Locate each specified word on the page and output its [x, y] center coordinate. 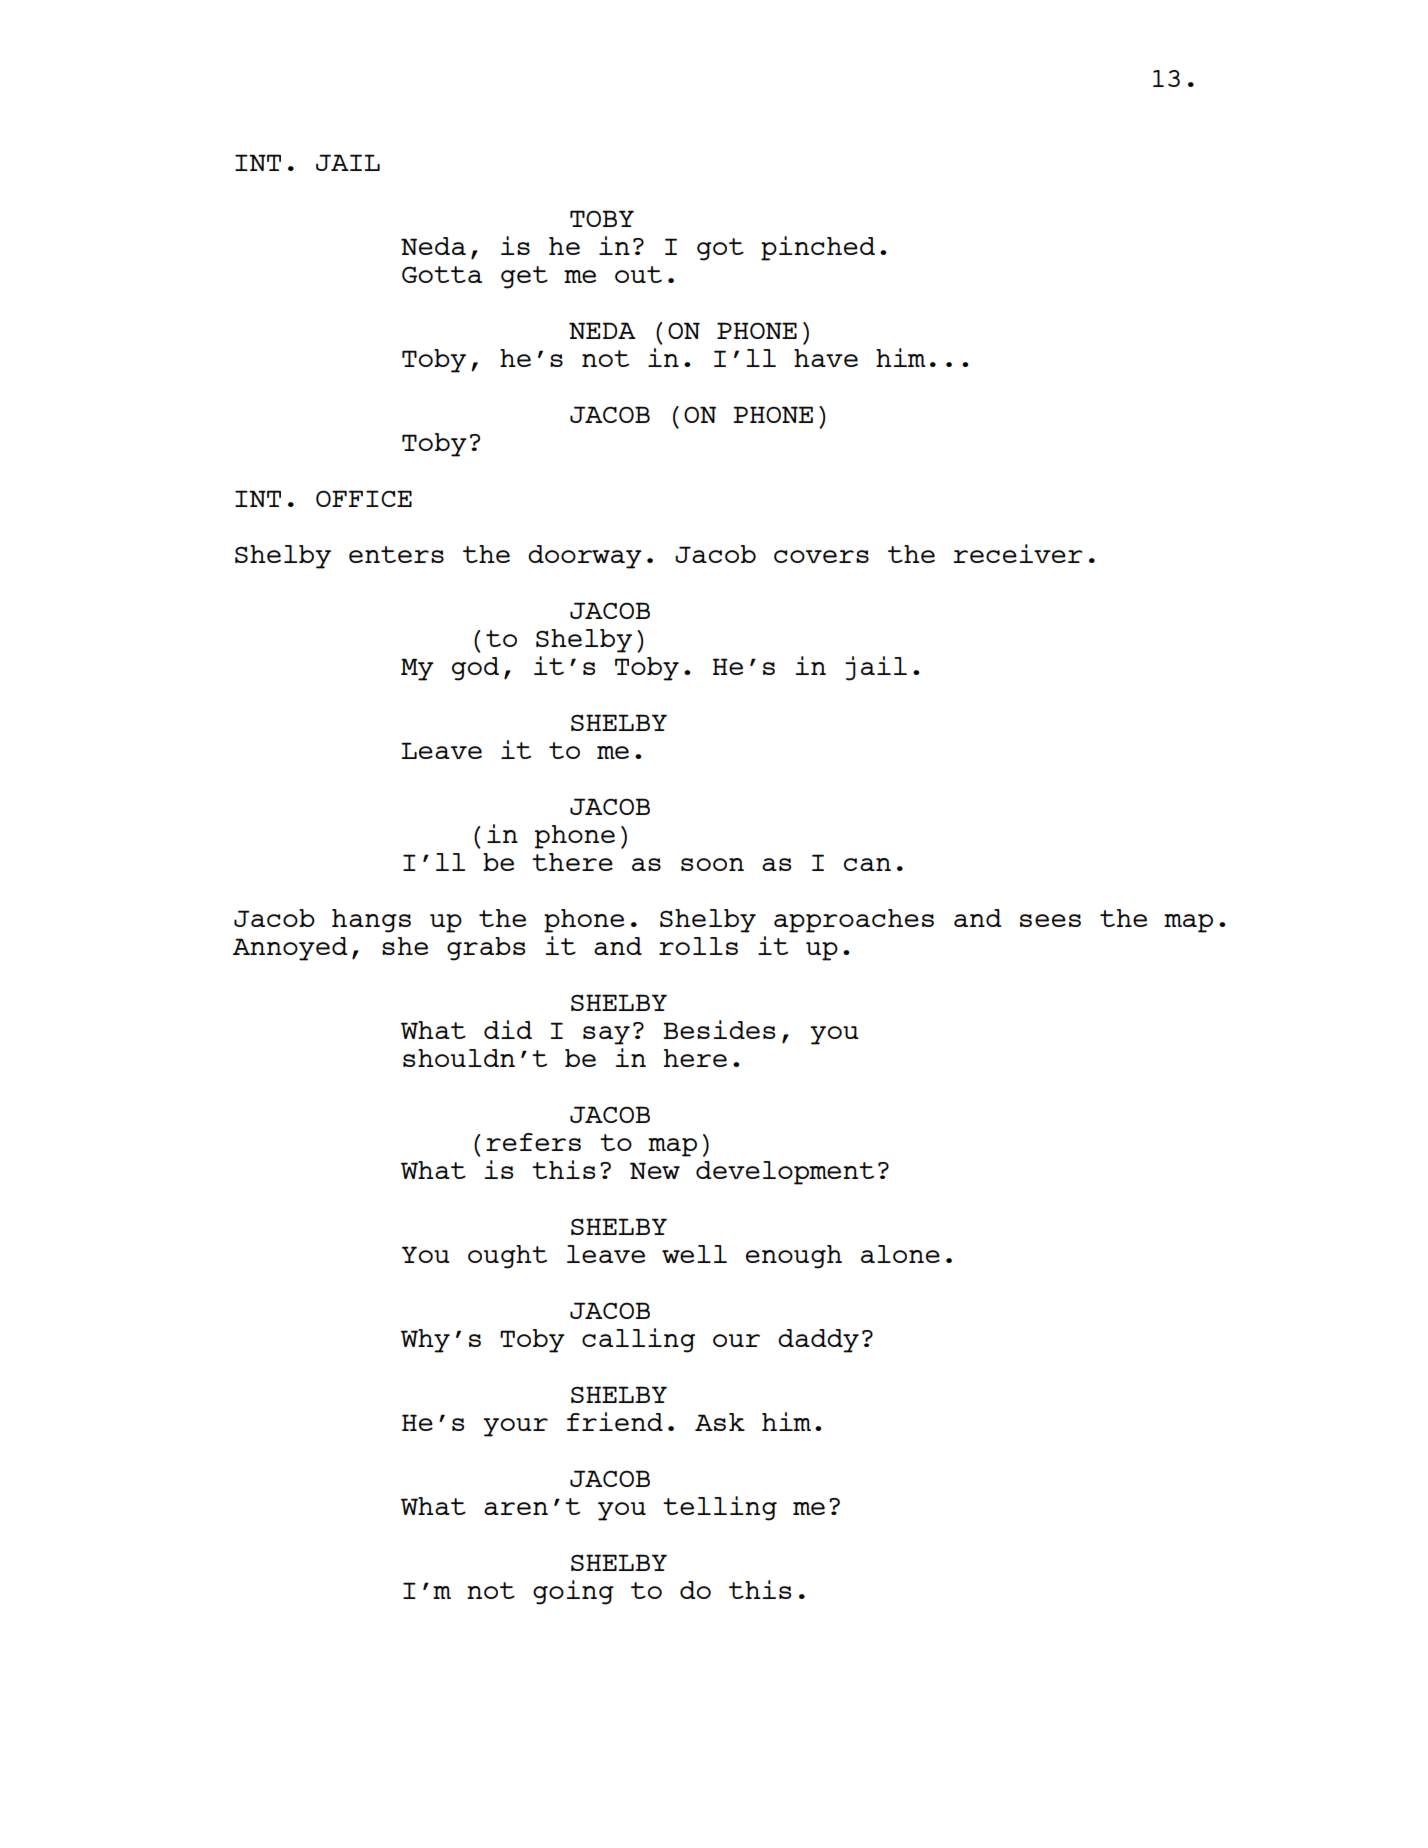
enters [396, 554]
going [573, 1592]
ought [507, 1257]
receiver [1017, 553]
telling [720, 1508]
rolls [698, 946]
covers [821, 556]
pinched [818, 248]
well [694, 1254]
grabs [486, 949]
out [638, 274]
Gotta [442, 274]
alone [900, 1254]
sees [1050, 920]
